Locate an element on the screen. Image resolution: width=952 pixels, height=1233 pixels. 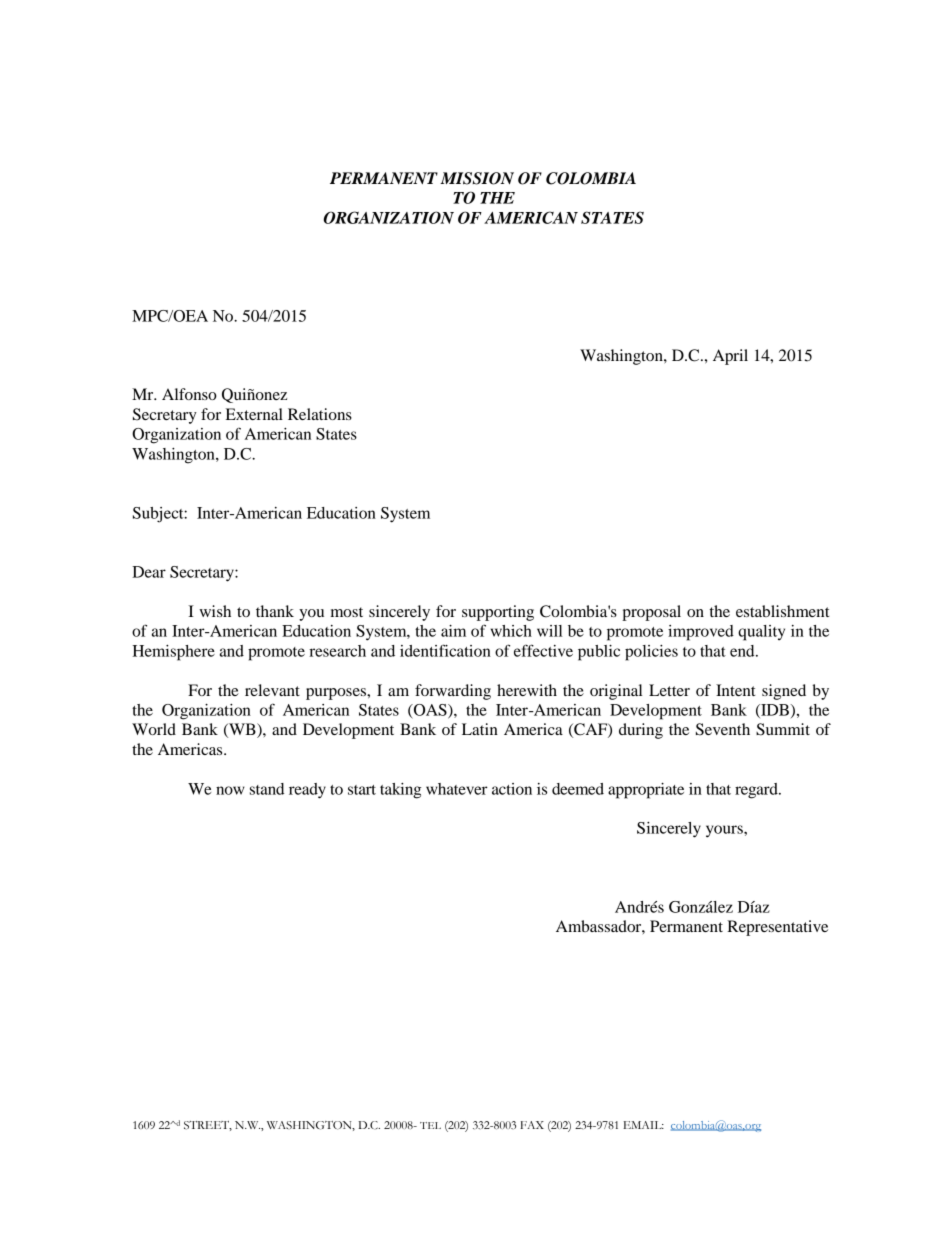
whatever is located at coordinates (457, 789).
